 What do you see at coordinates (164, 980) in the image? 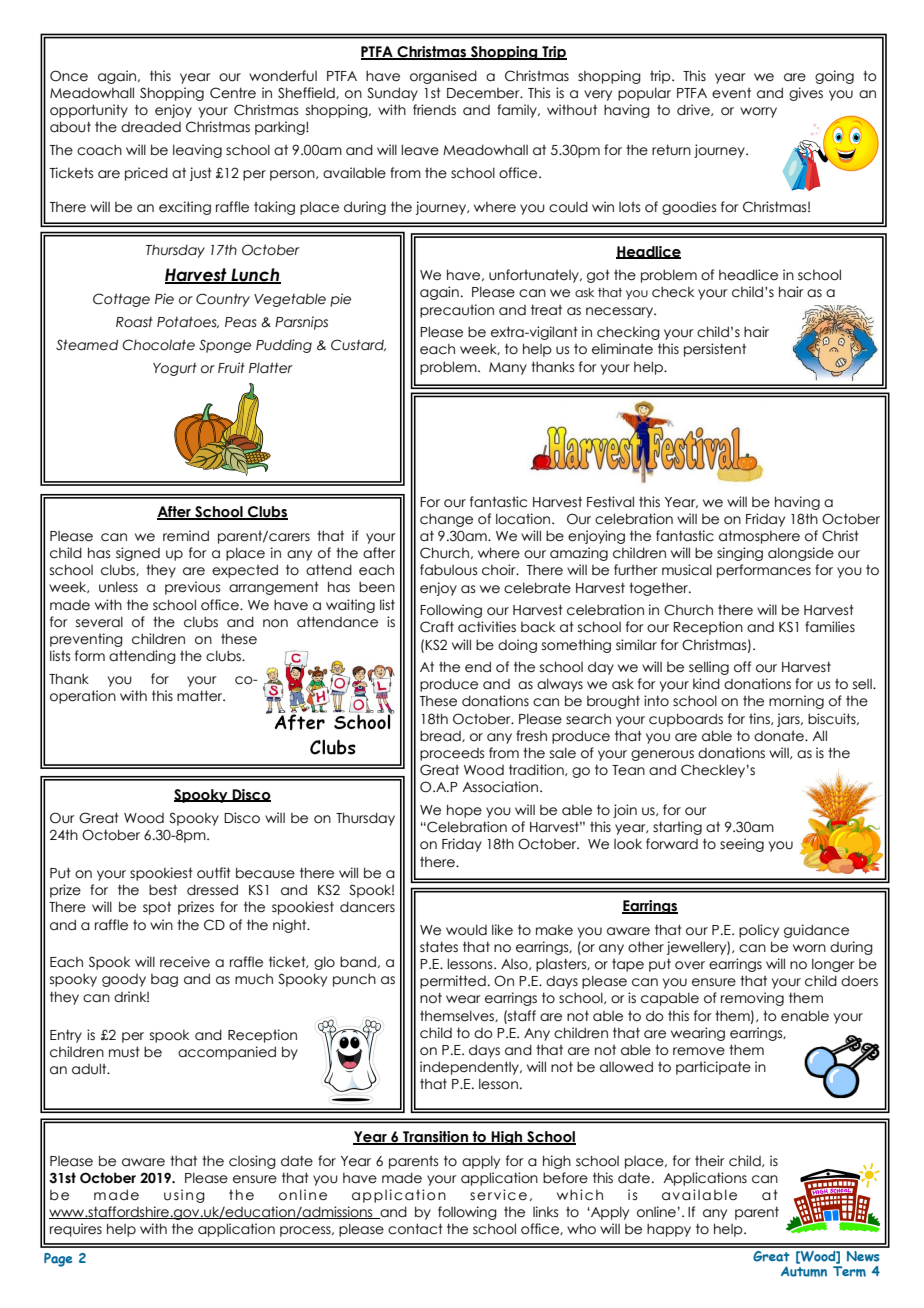
I see `bag` at bounding box center [164, 980].
